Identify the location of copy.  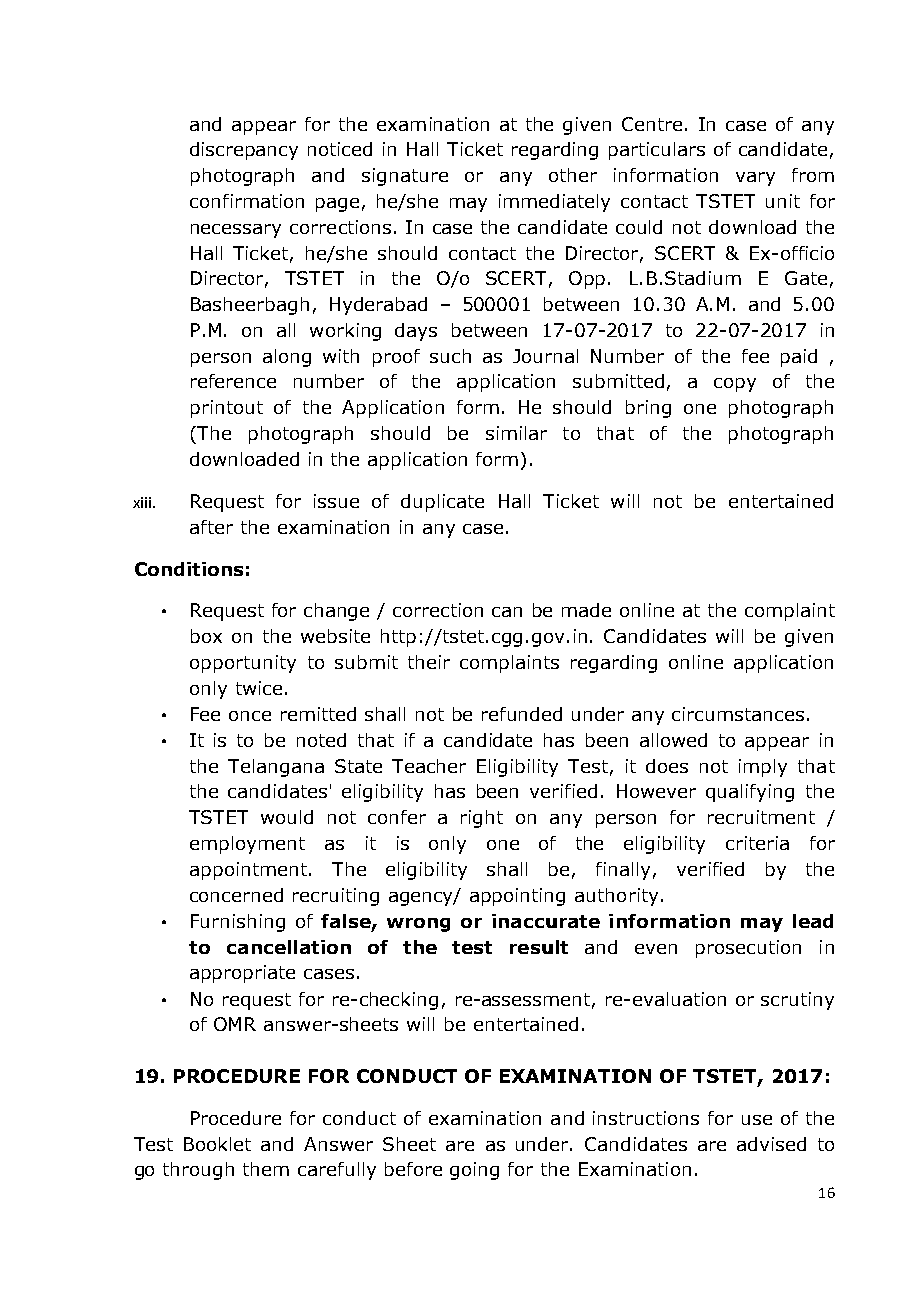
(735, 385).
